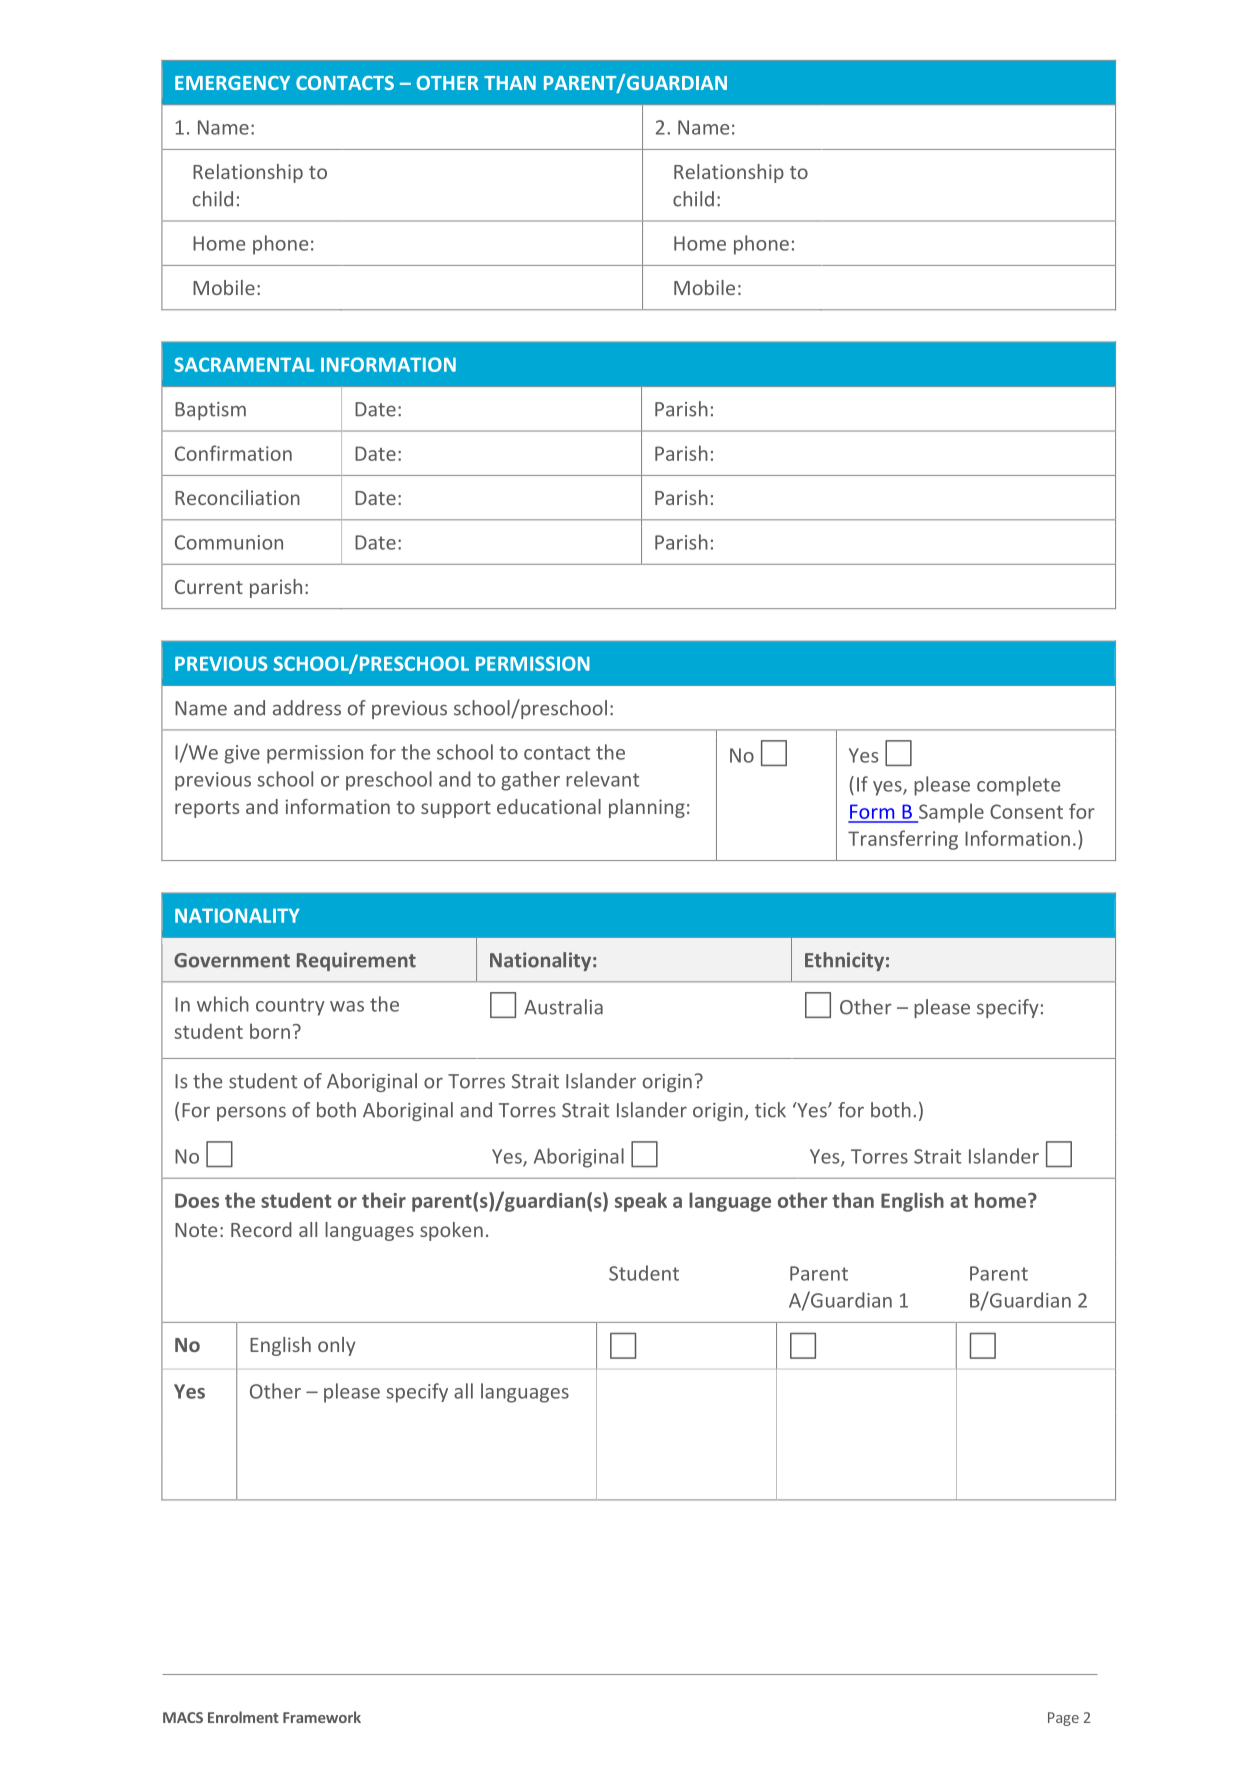  Describe the element at coordinates (244, 364) in the screenshot. I see `SACRAMENTAL` at that location.
